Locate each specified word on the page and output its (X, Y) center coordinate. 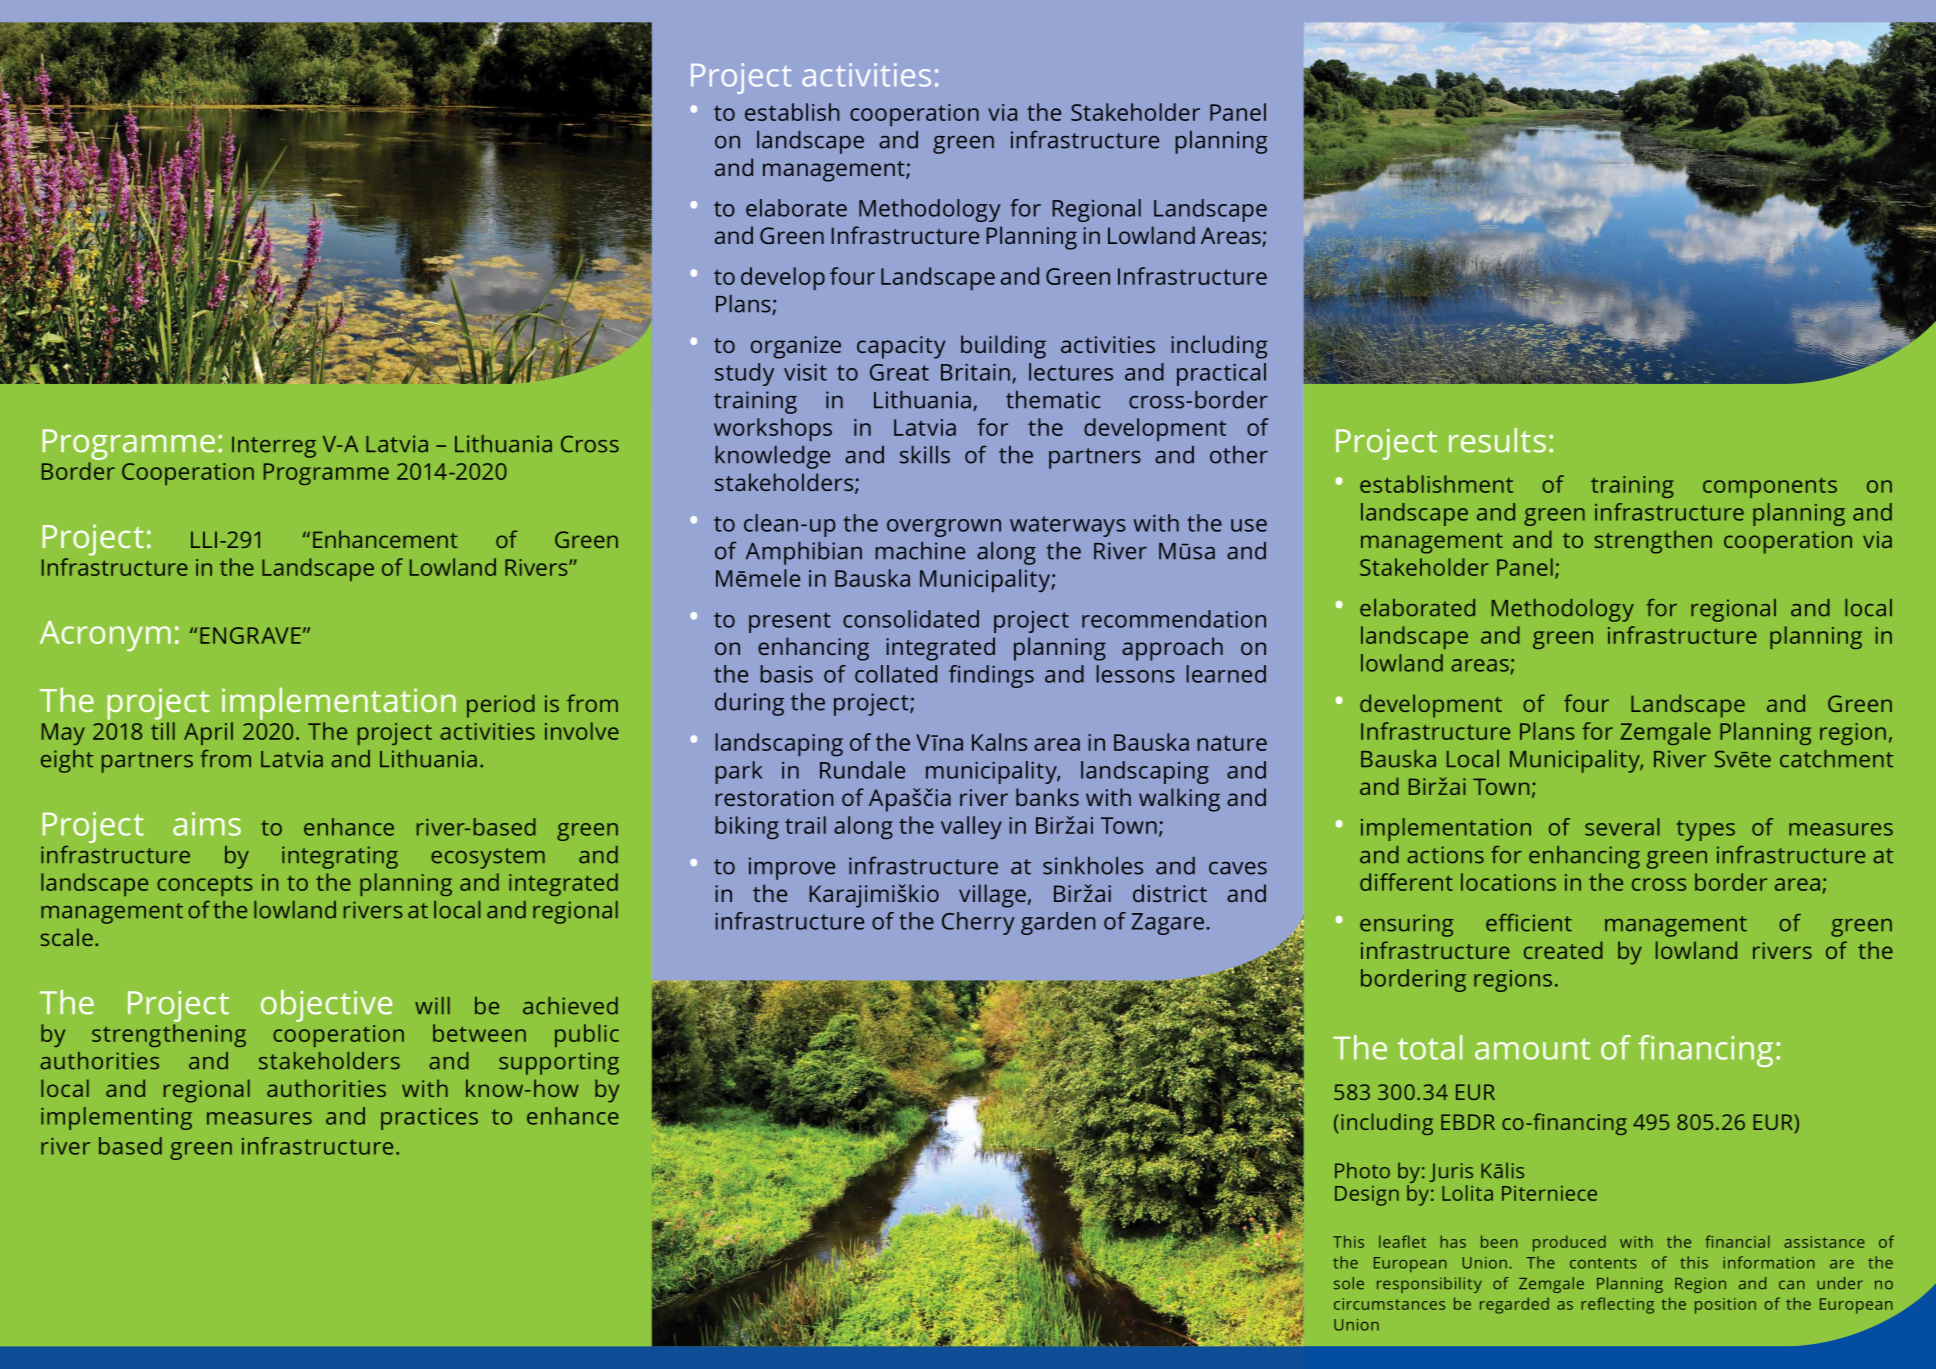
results (1497, 440)
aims (207, 824)
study (744, 374)
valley (971, 827)
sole (1349, 1283)
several (1622, 827)
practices (429, 1119)
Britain (975, 372)
